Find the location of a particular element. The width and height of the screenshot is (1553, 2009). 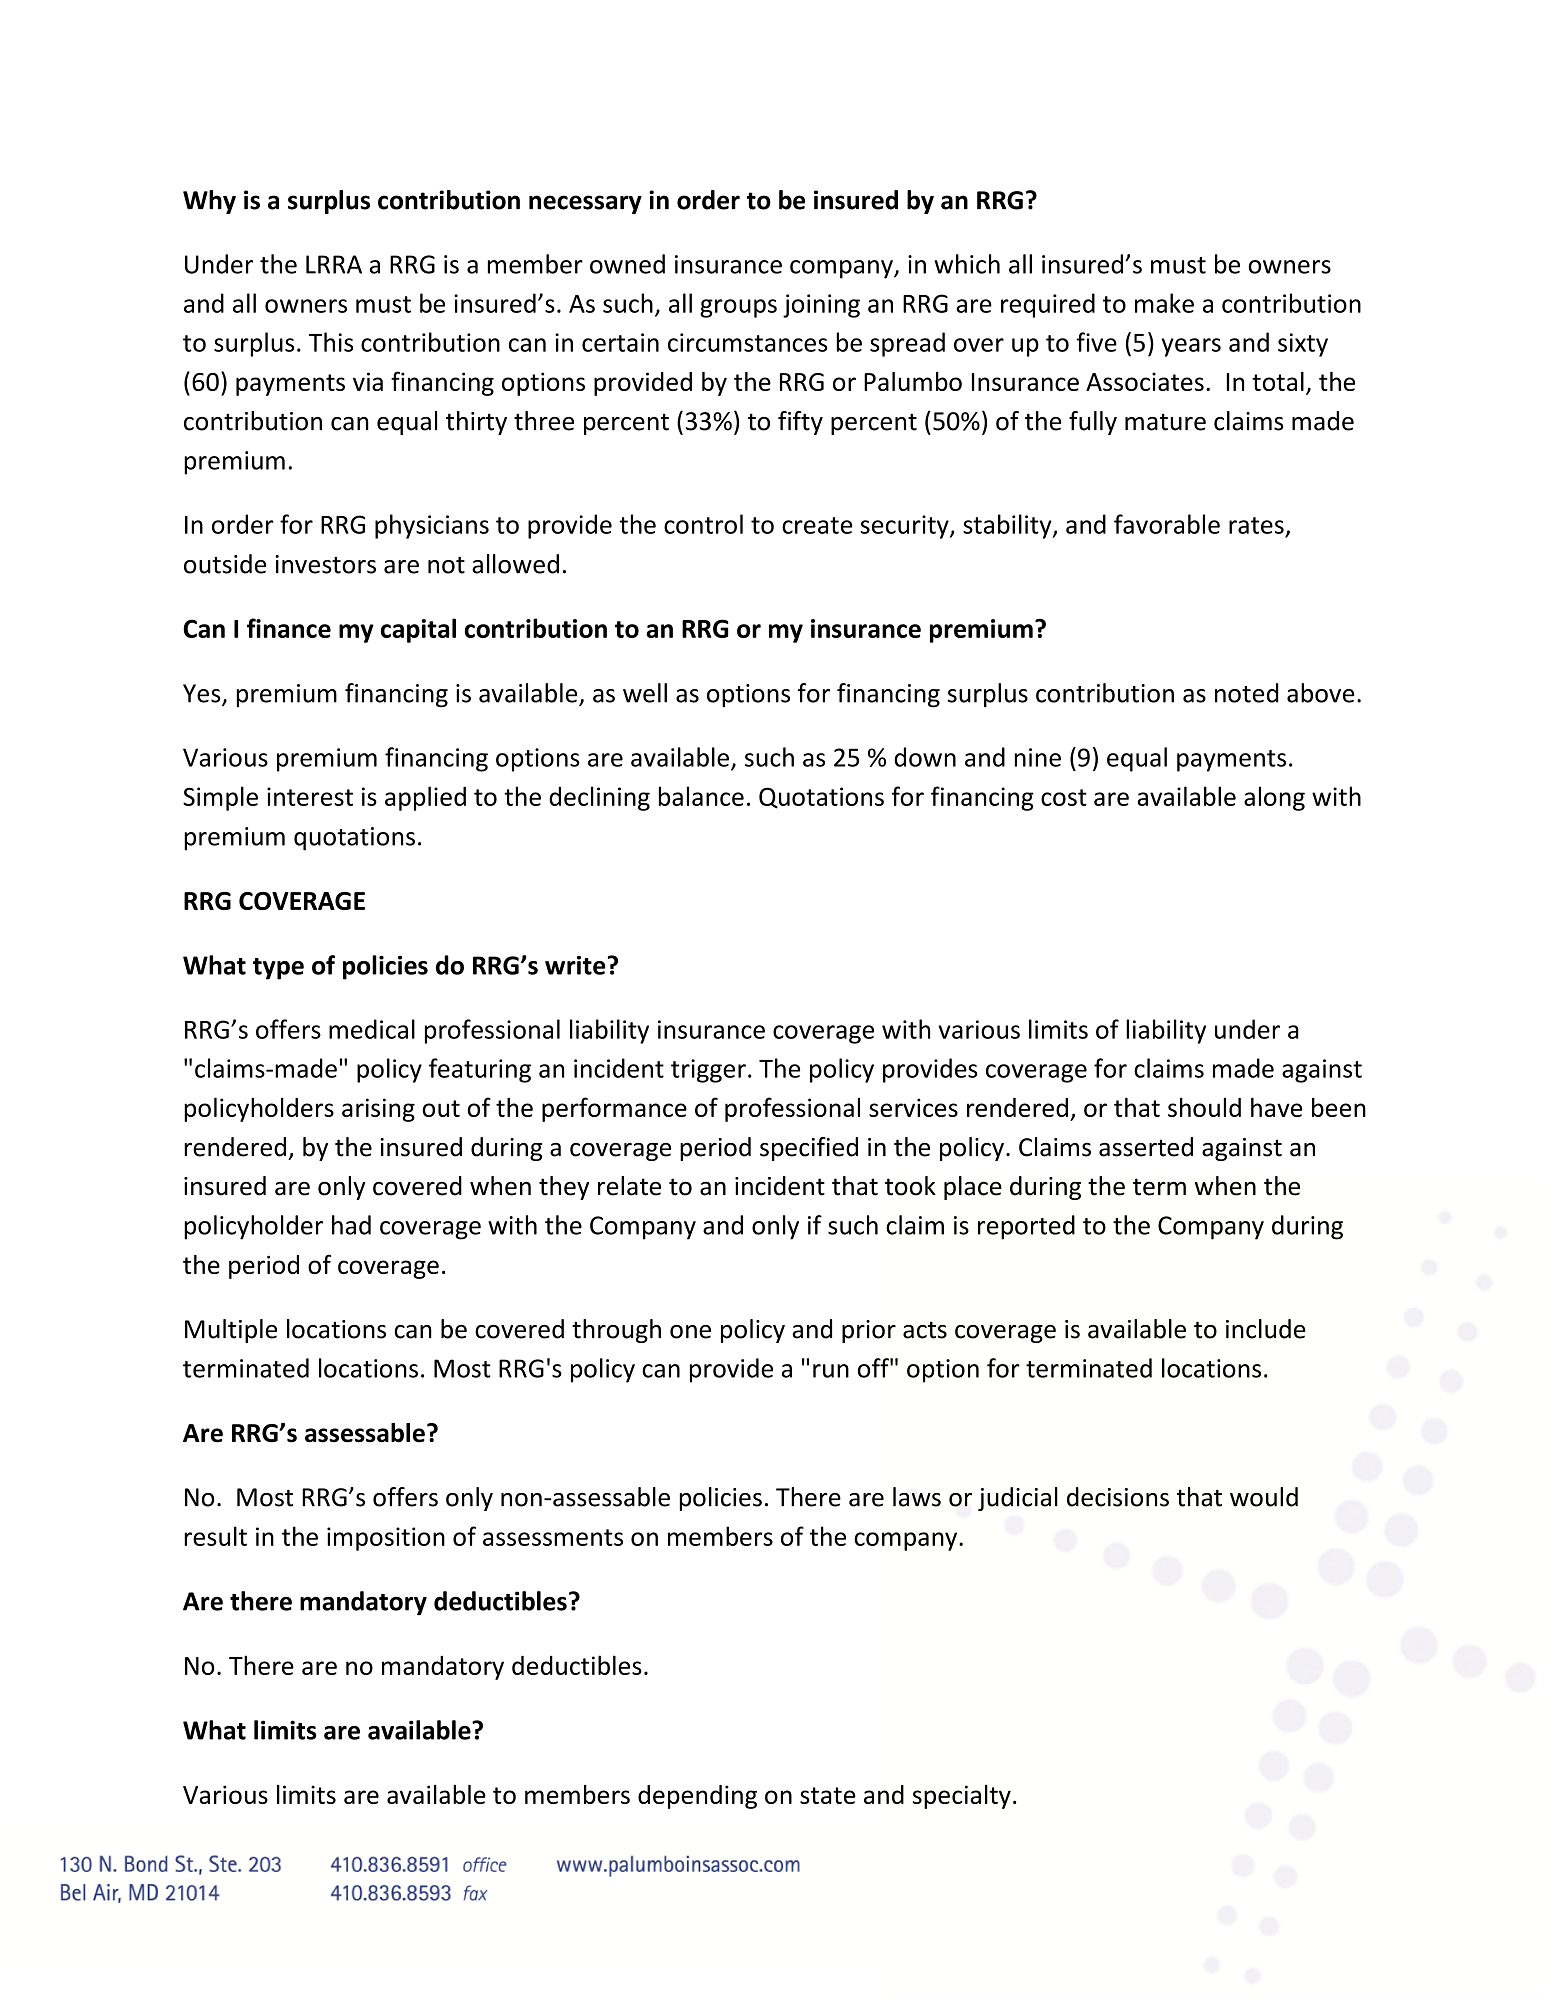

should is located at coordinates (1204, 1107).
